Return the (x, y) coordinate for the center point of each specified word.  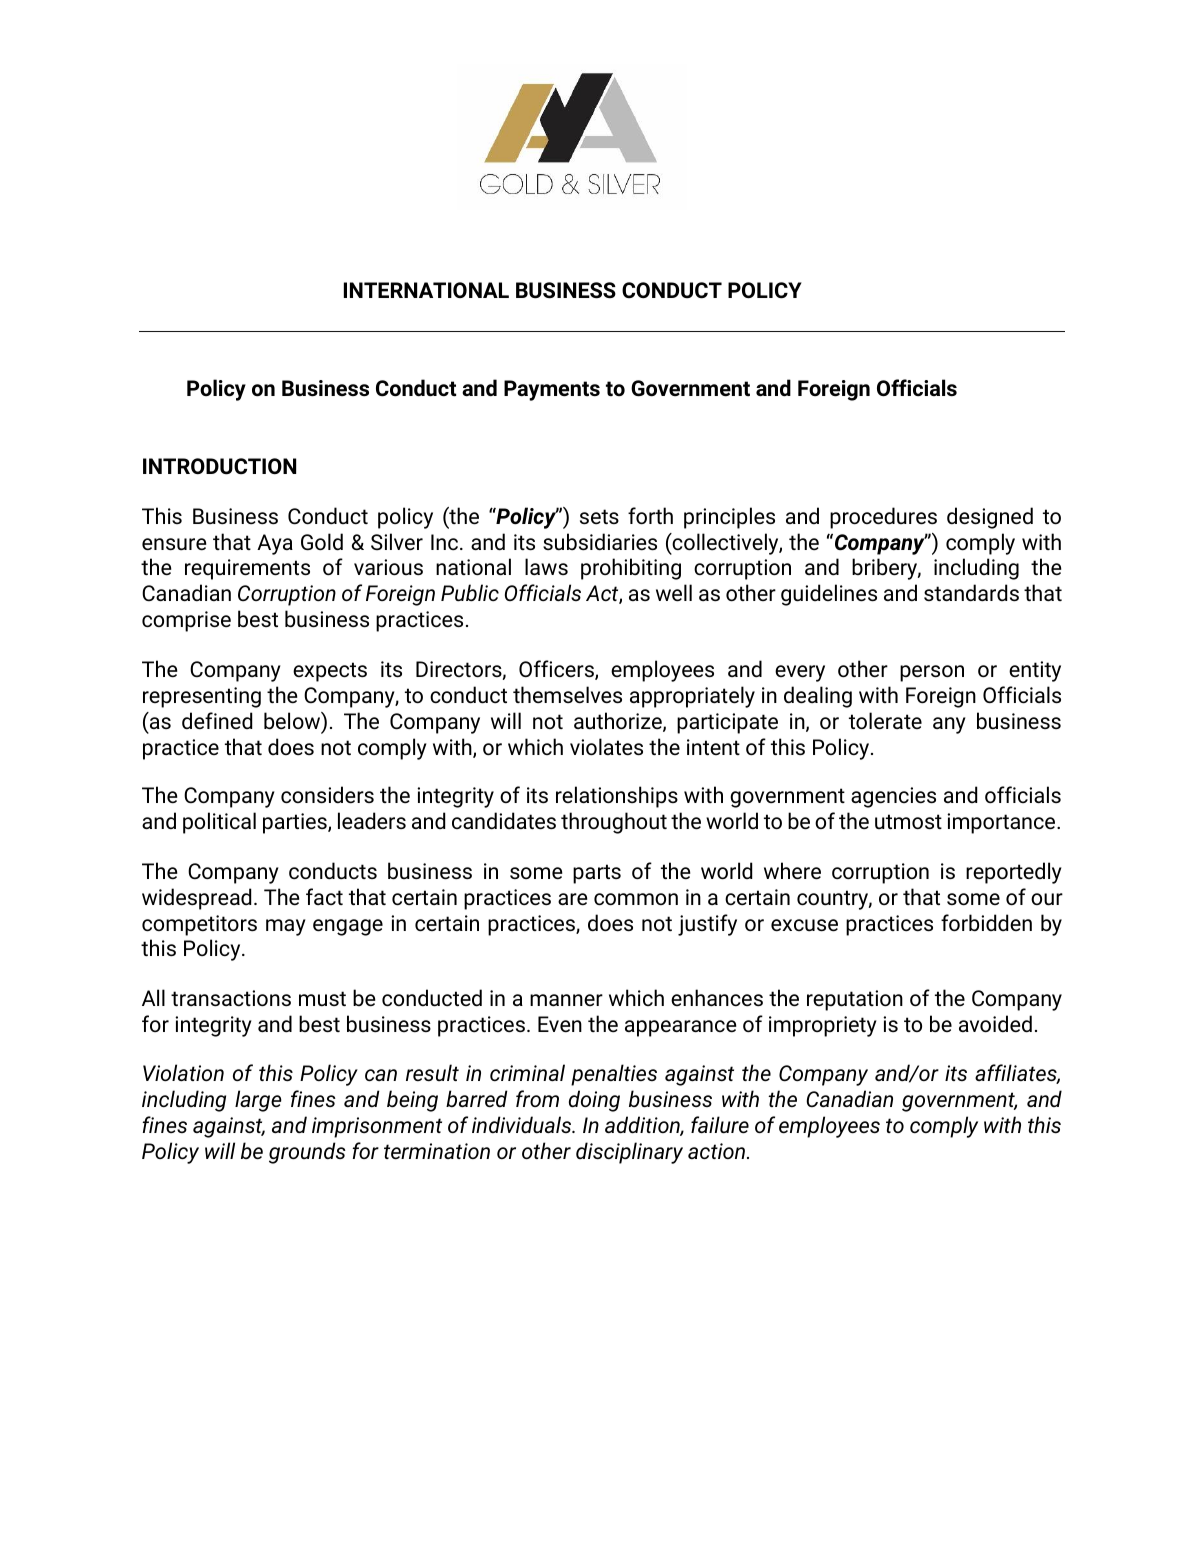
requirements (247, 569)
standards (971, 593)
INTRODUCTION (219, 466)
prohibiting (631, 569)
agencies (893, 797)
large (258, 1101)
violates (606, 747)
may (286, 927)
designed (990, 518)
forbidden (986, 922)
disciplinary (629, 1153)
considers (327, 795)
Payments (552, 390)
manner (566, 1000)
